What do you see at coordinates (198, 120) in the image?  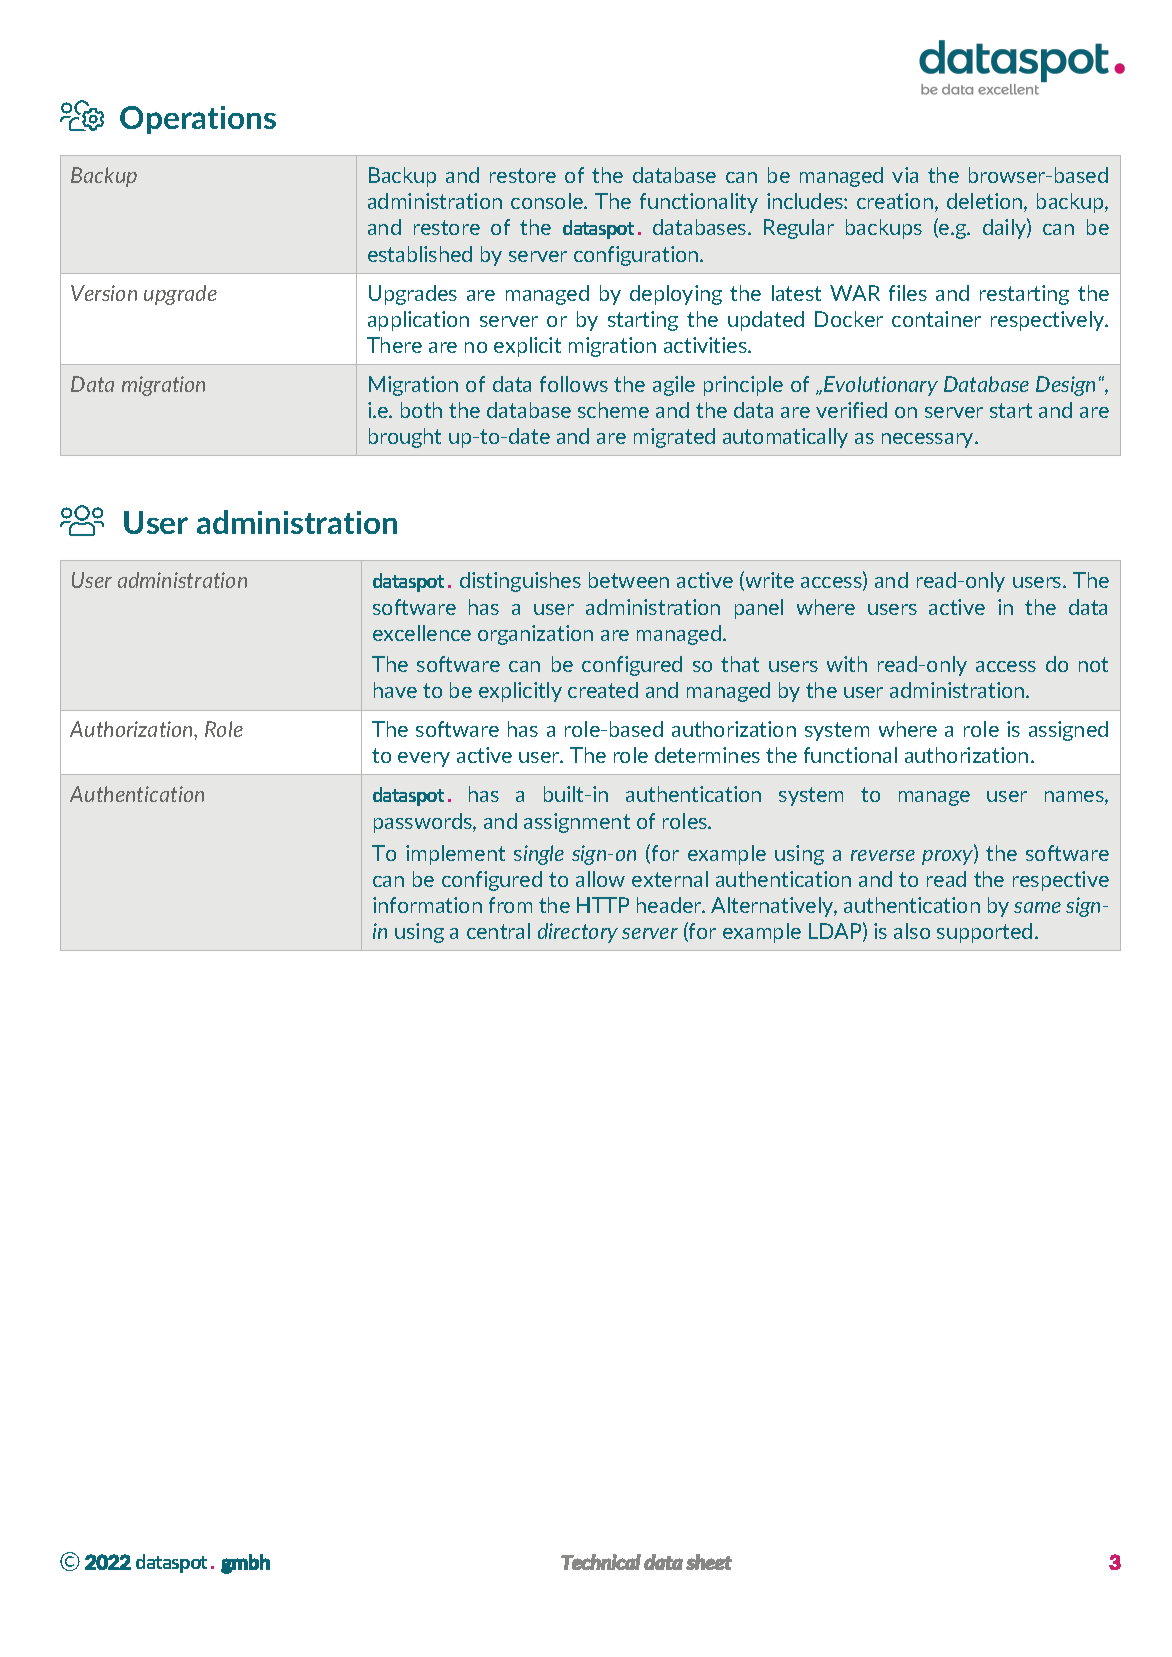 I see `Operations` at bounding box center [198, 120].
